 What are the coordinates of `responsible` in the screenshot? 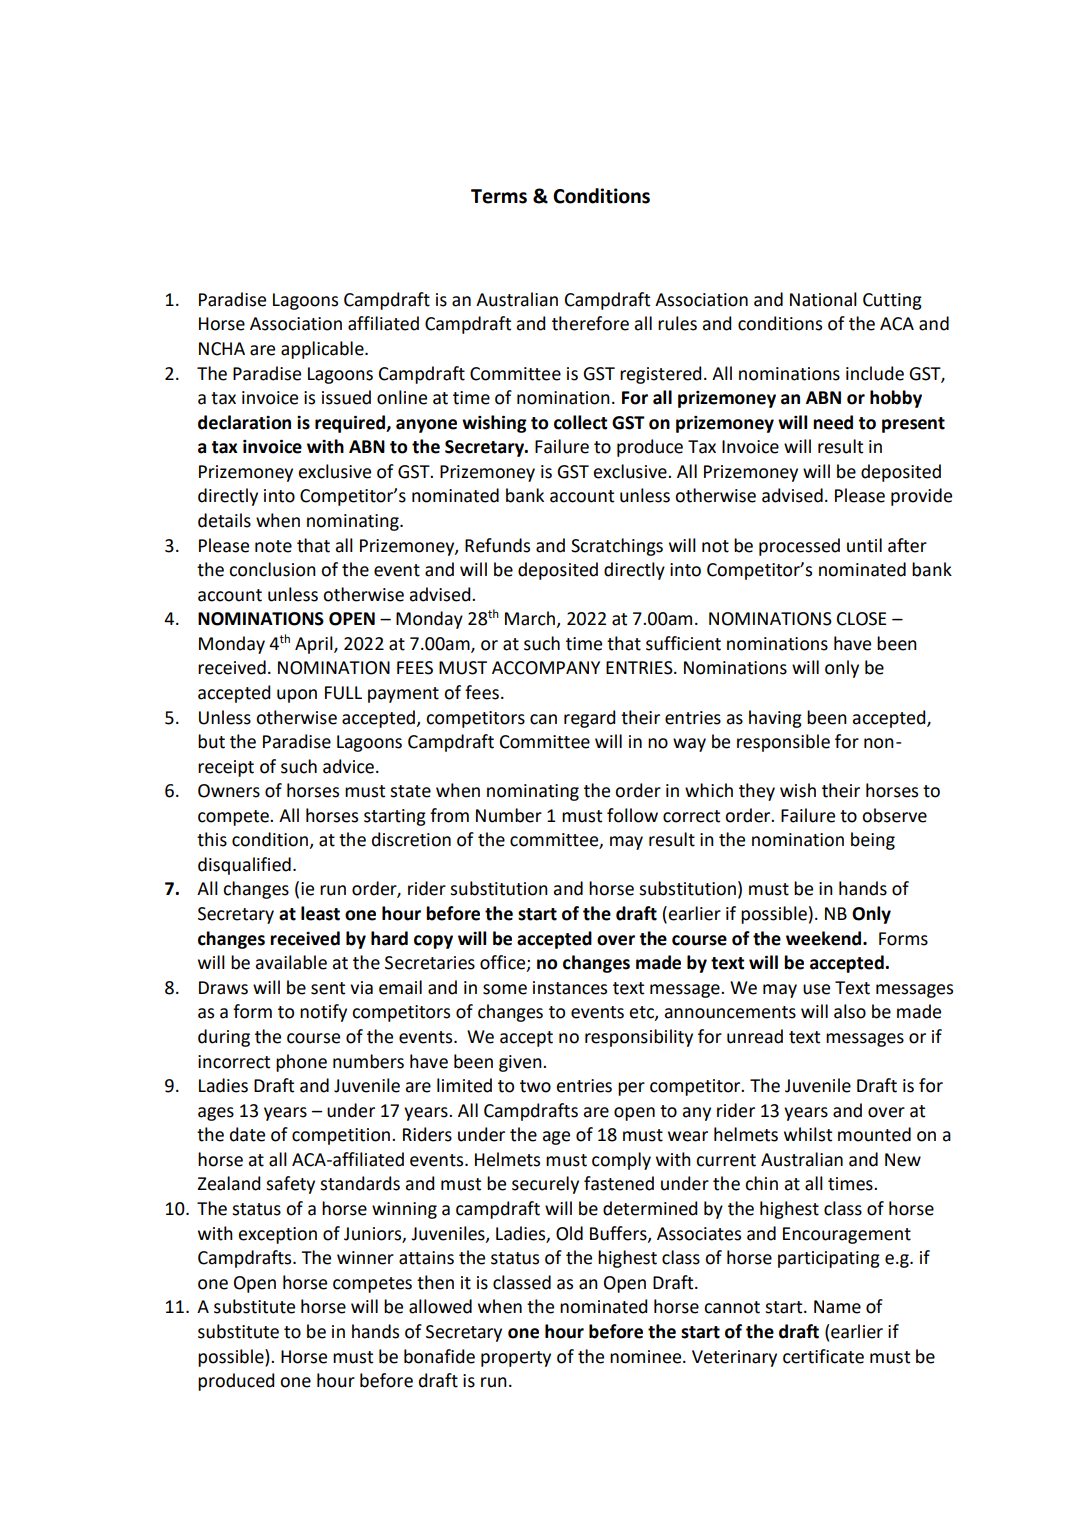 It's located at (783, 743).
